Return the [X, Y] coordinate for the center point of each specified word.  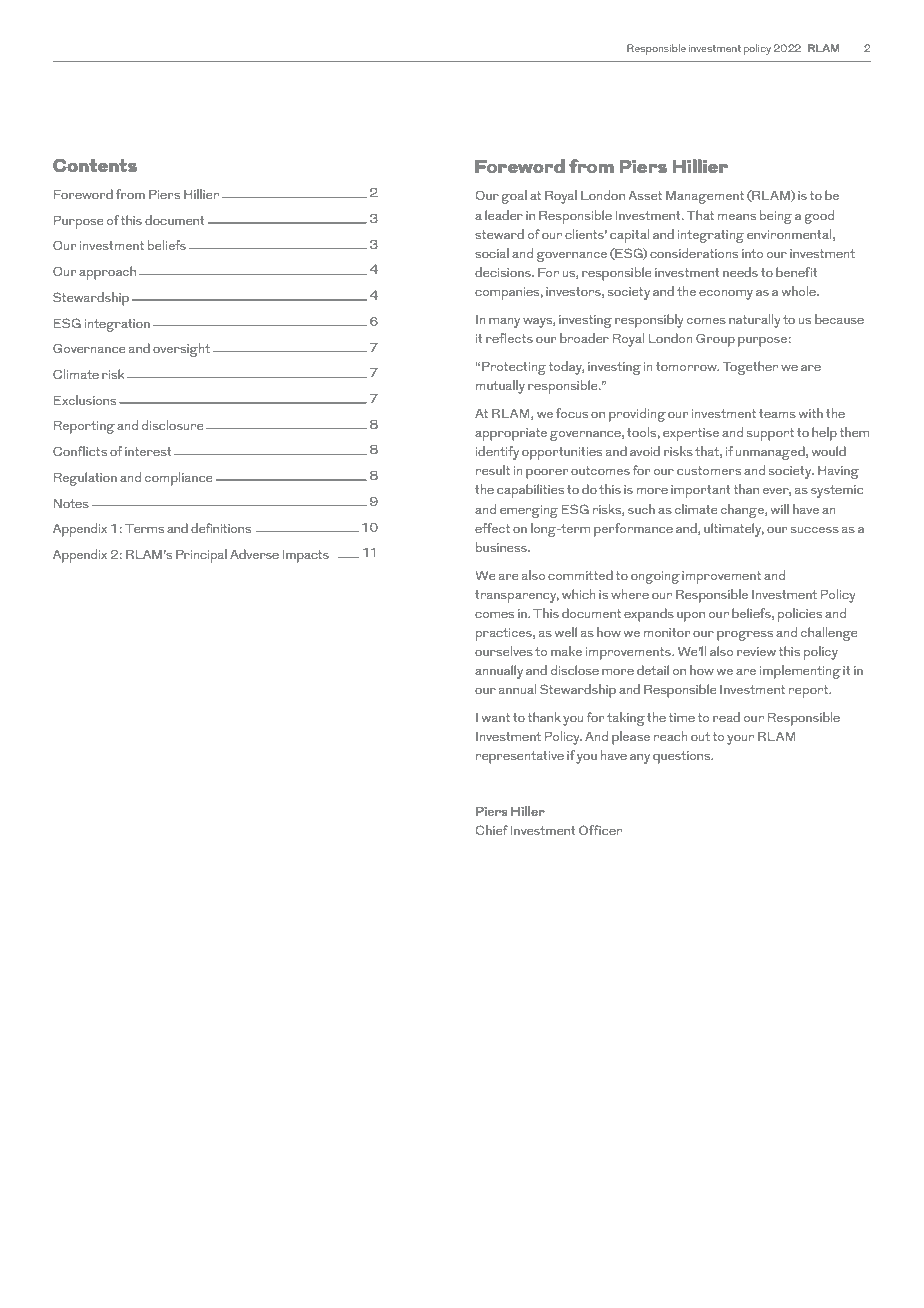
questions [683, 757]
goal [514, 197]
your [740, 740]
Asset [645, 195]
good [819, 217]
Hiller [528, 811]
